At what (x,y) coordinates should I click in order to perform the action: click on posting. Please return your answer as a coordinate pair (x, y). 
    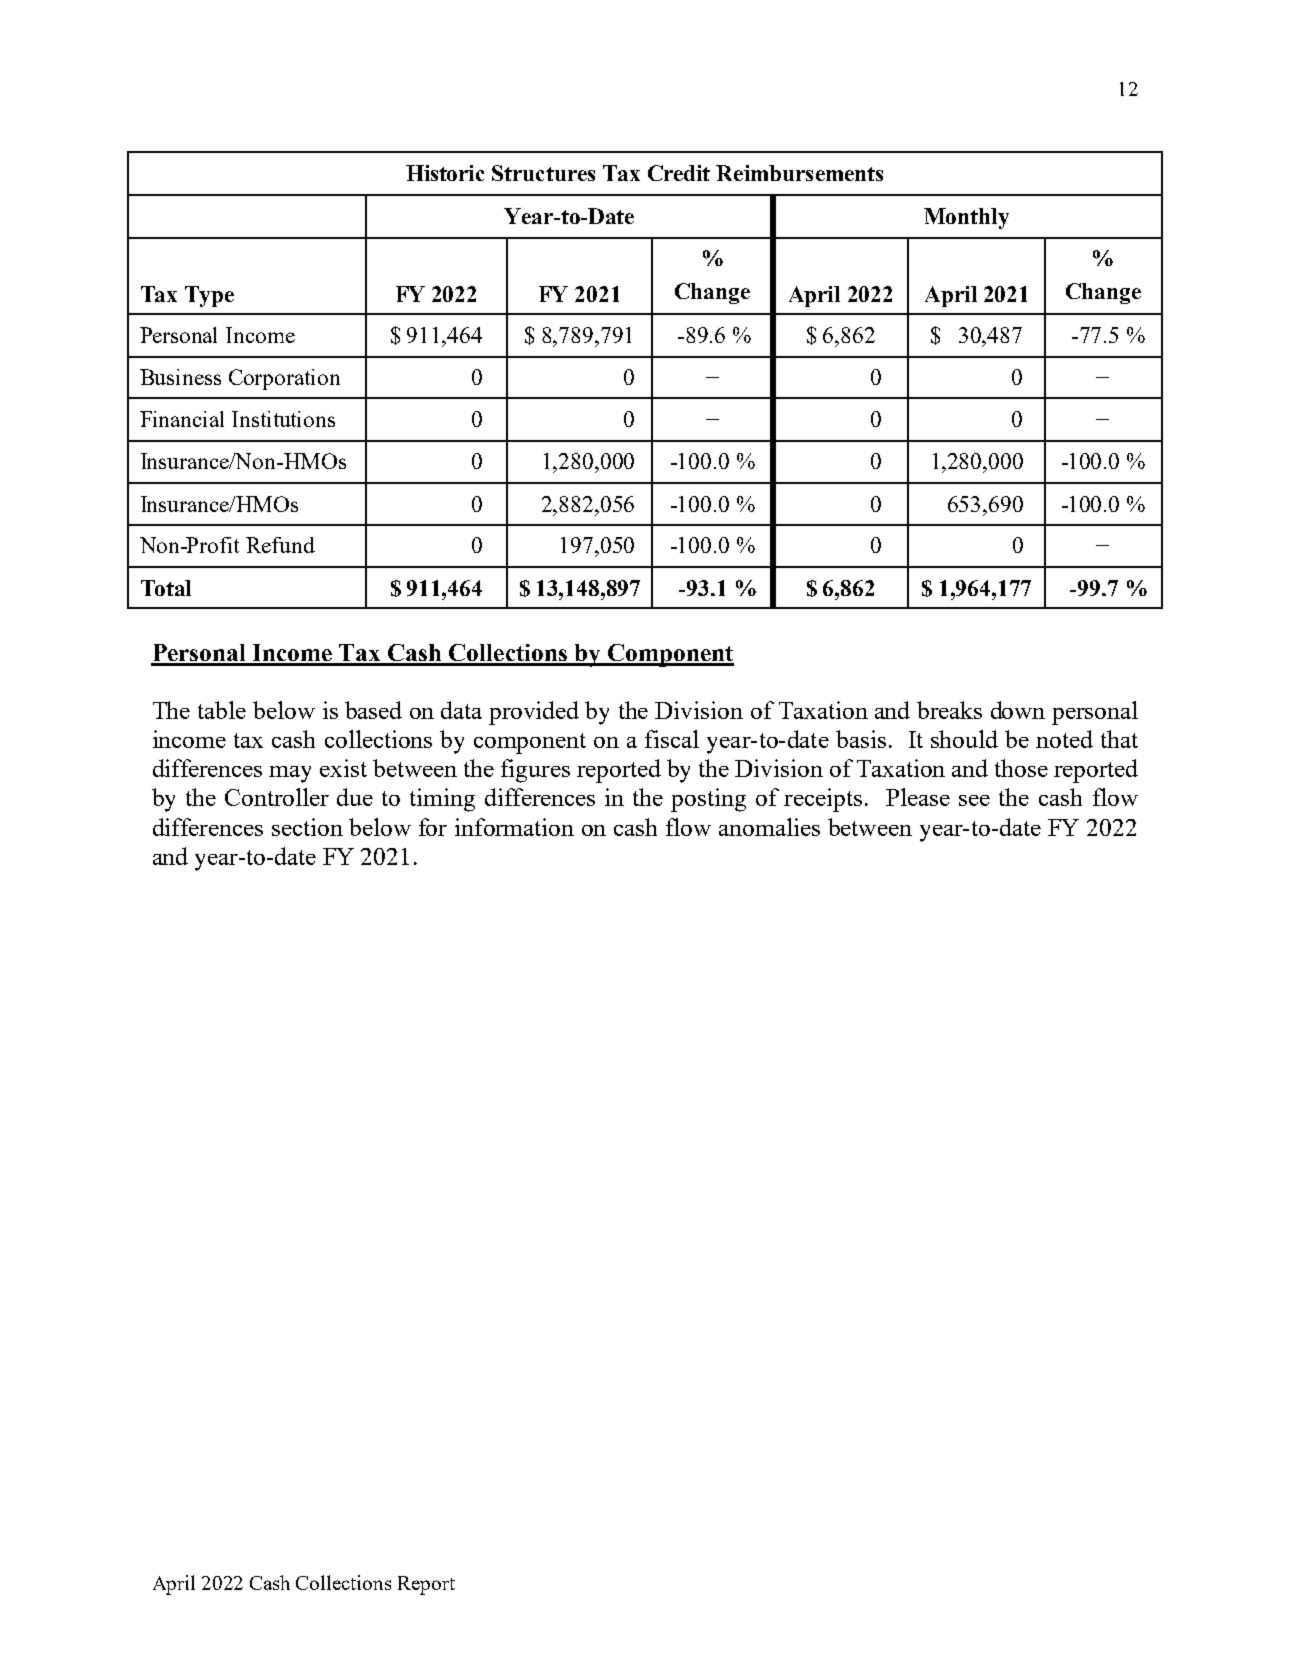
    Looking at the image, I should click on (708, 800).
